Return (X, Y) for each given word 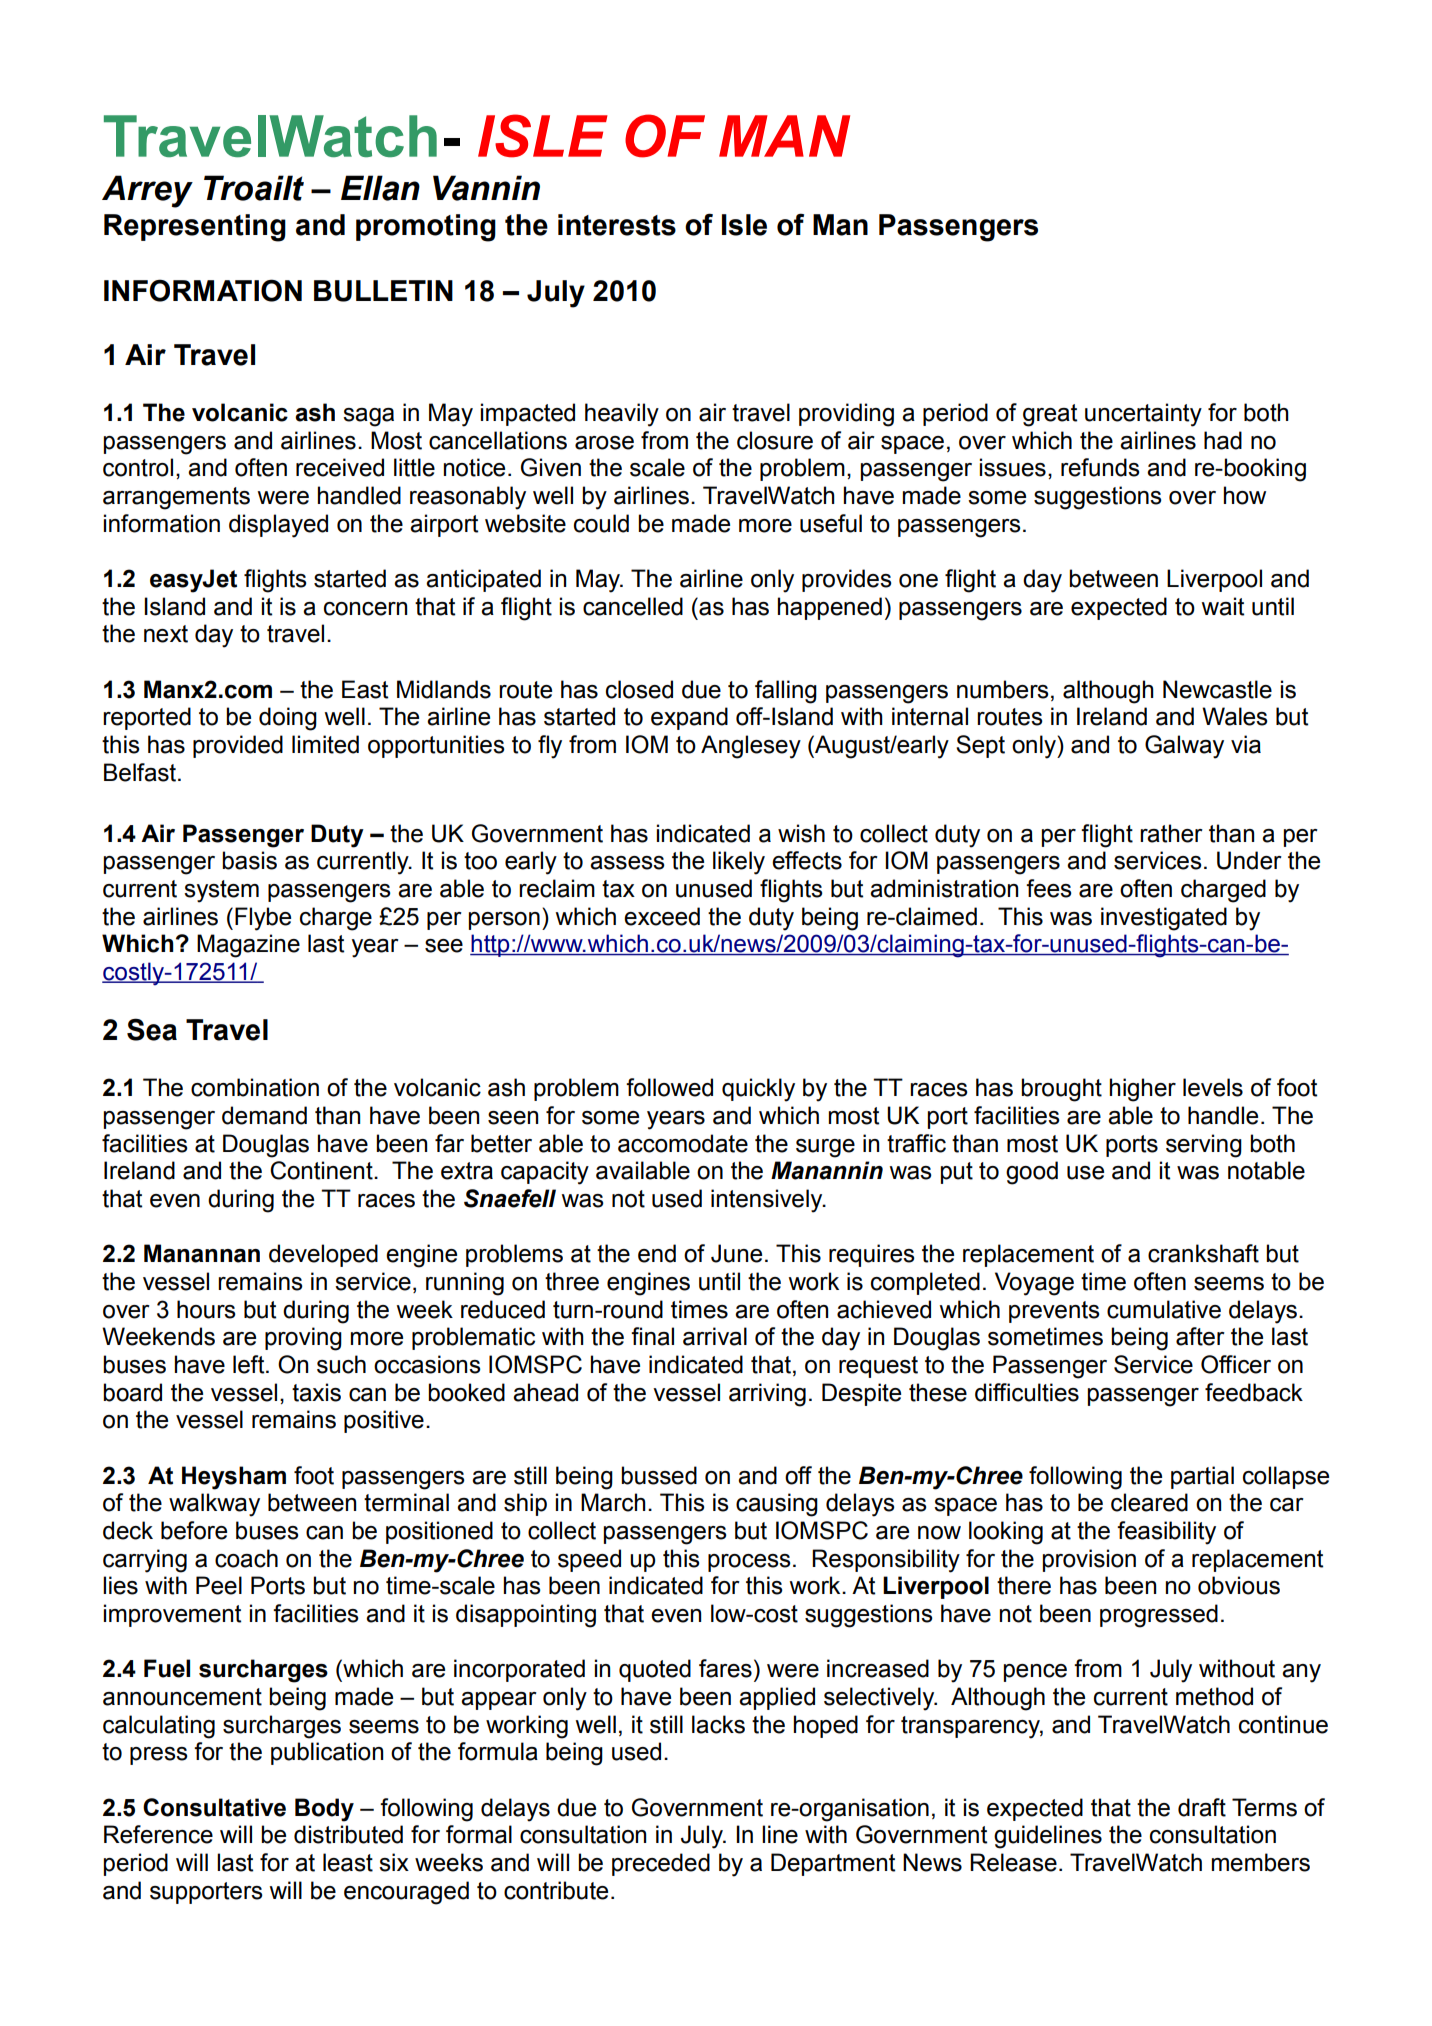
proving (303, 1339)
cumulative (1164, 1309)
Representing (195, 228)
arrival (715, 1336)
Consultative (214, 1807)
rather (1171, 833)
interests (617, 225)
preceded (661, 1864)
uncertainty (1143, 415)
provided (238, 746)
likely (739, 863)
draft (1202, 1807)
